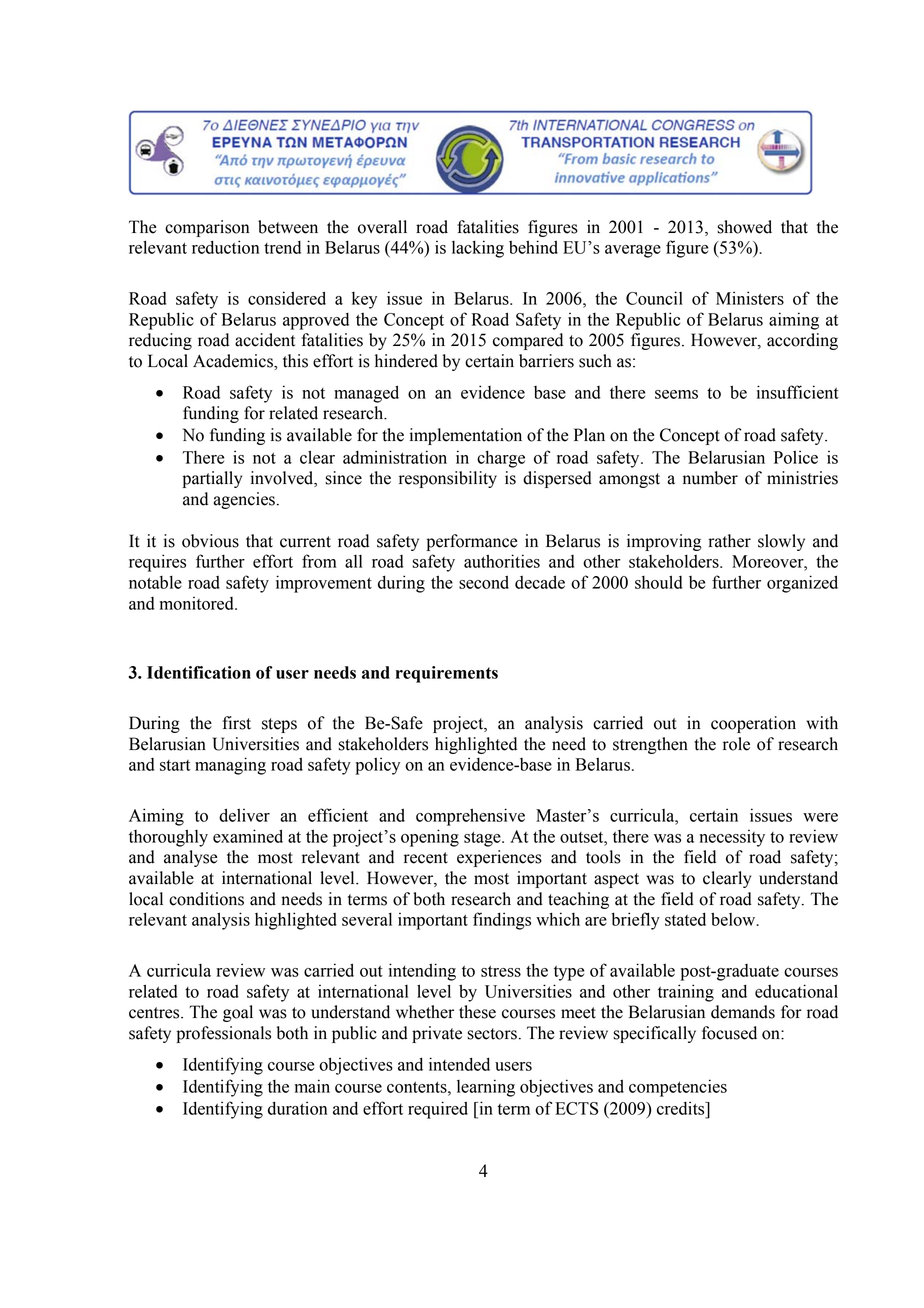  What do you see at coordinates (225, 247) in the screenshot?
I see `reduction` at bounding box center [225, 247].
